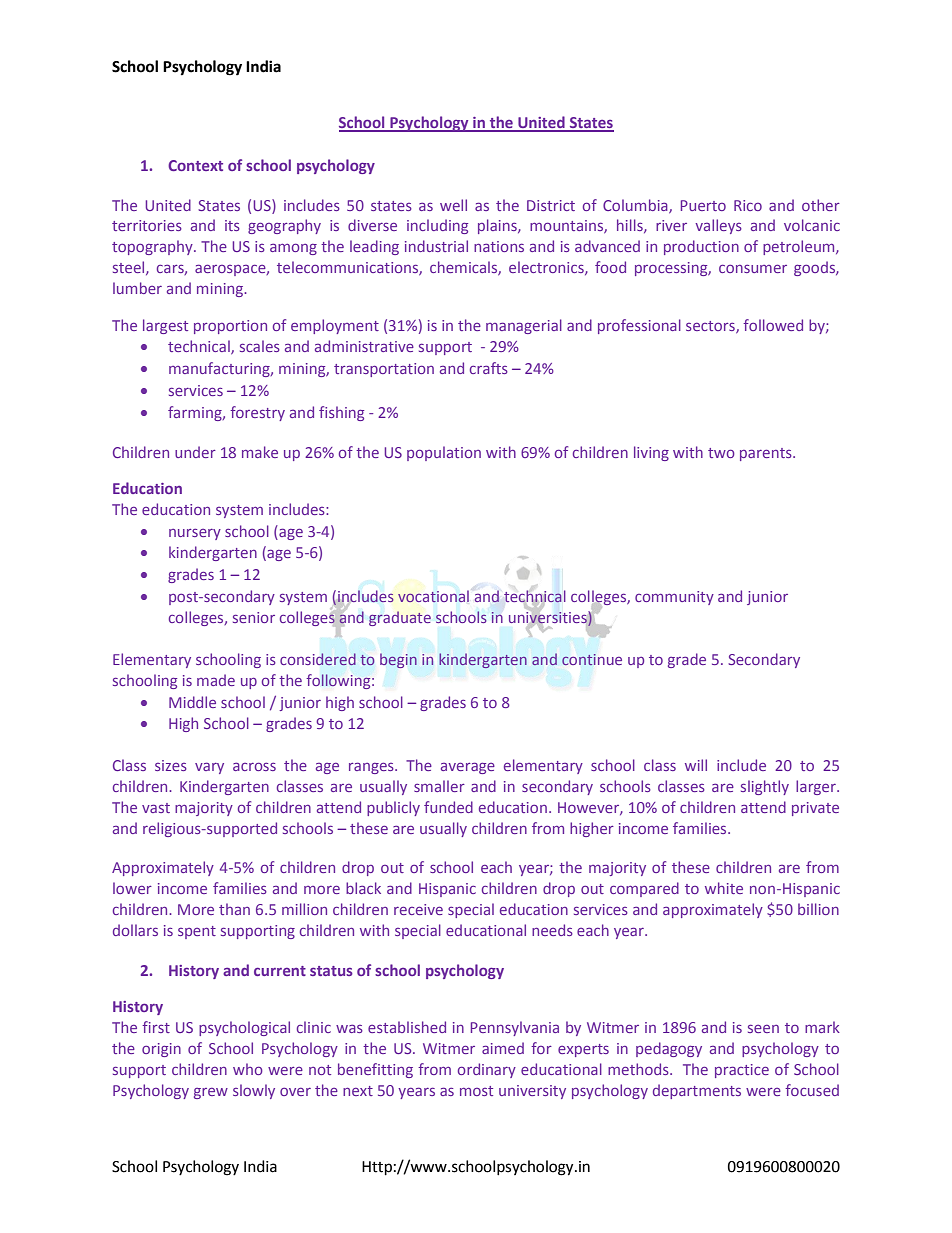 This screenshot has height=1233, width=952. Describe the element at coordinates (195, 165) in the screenshot. I see `Context` at that location.
